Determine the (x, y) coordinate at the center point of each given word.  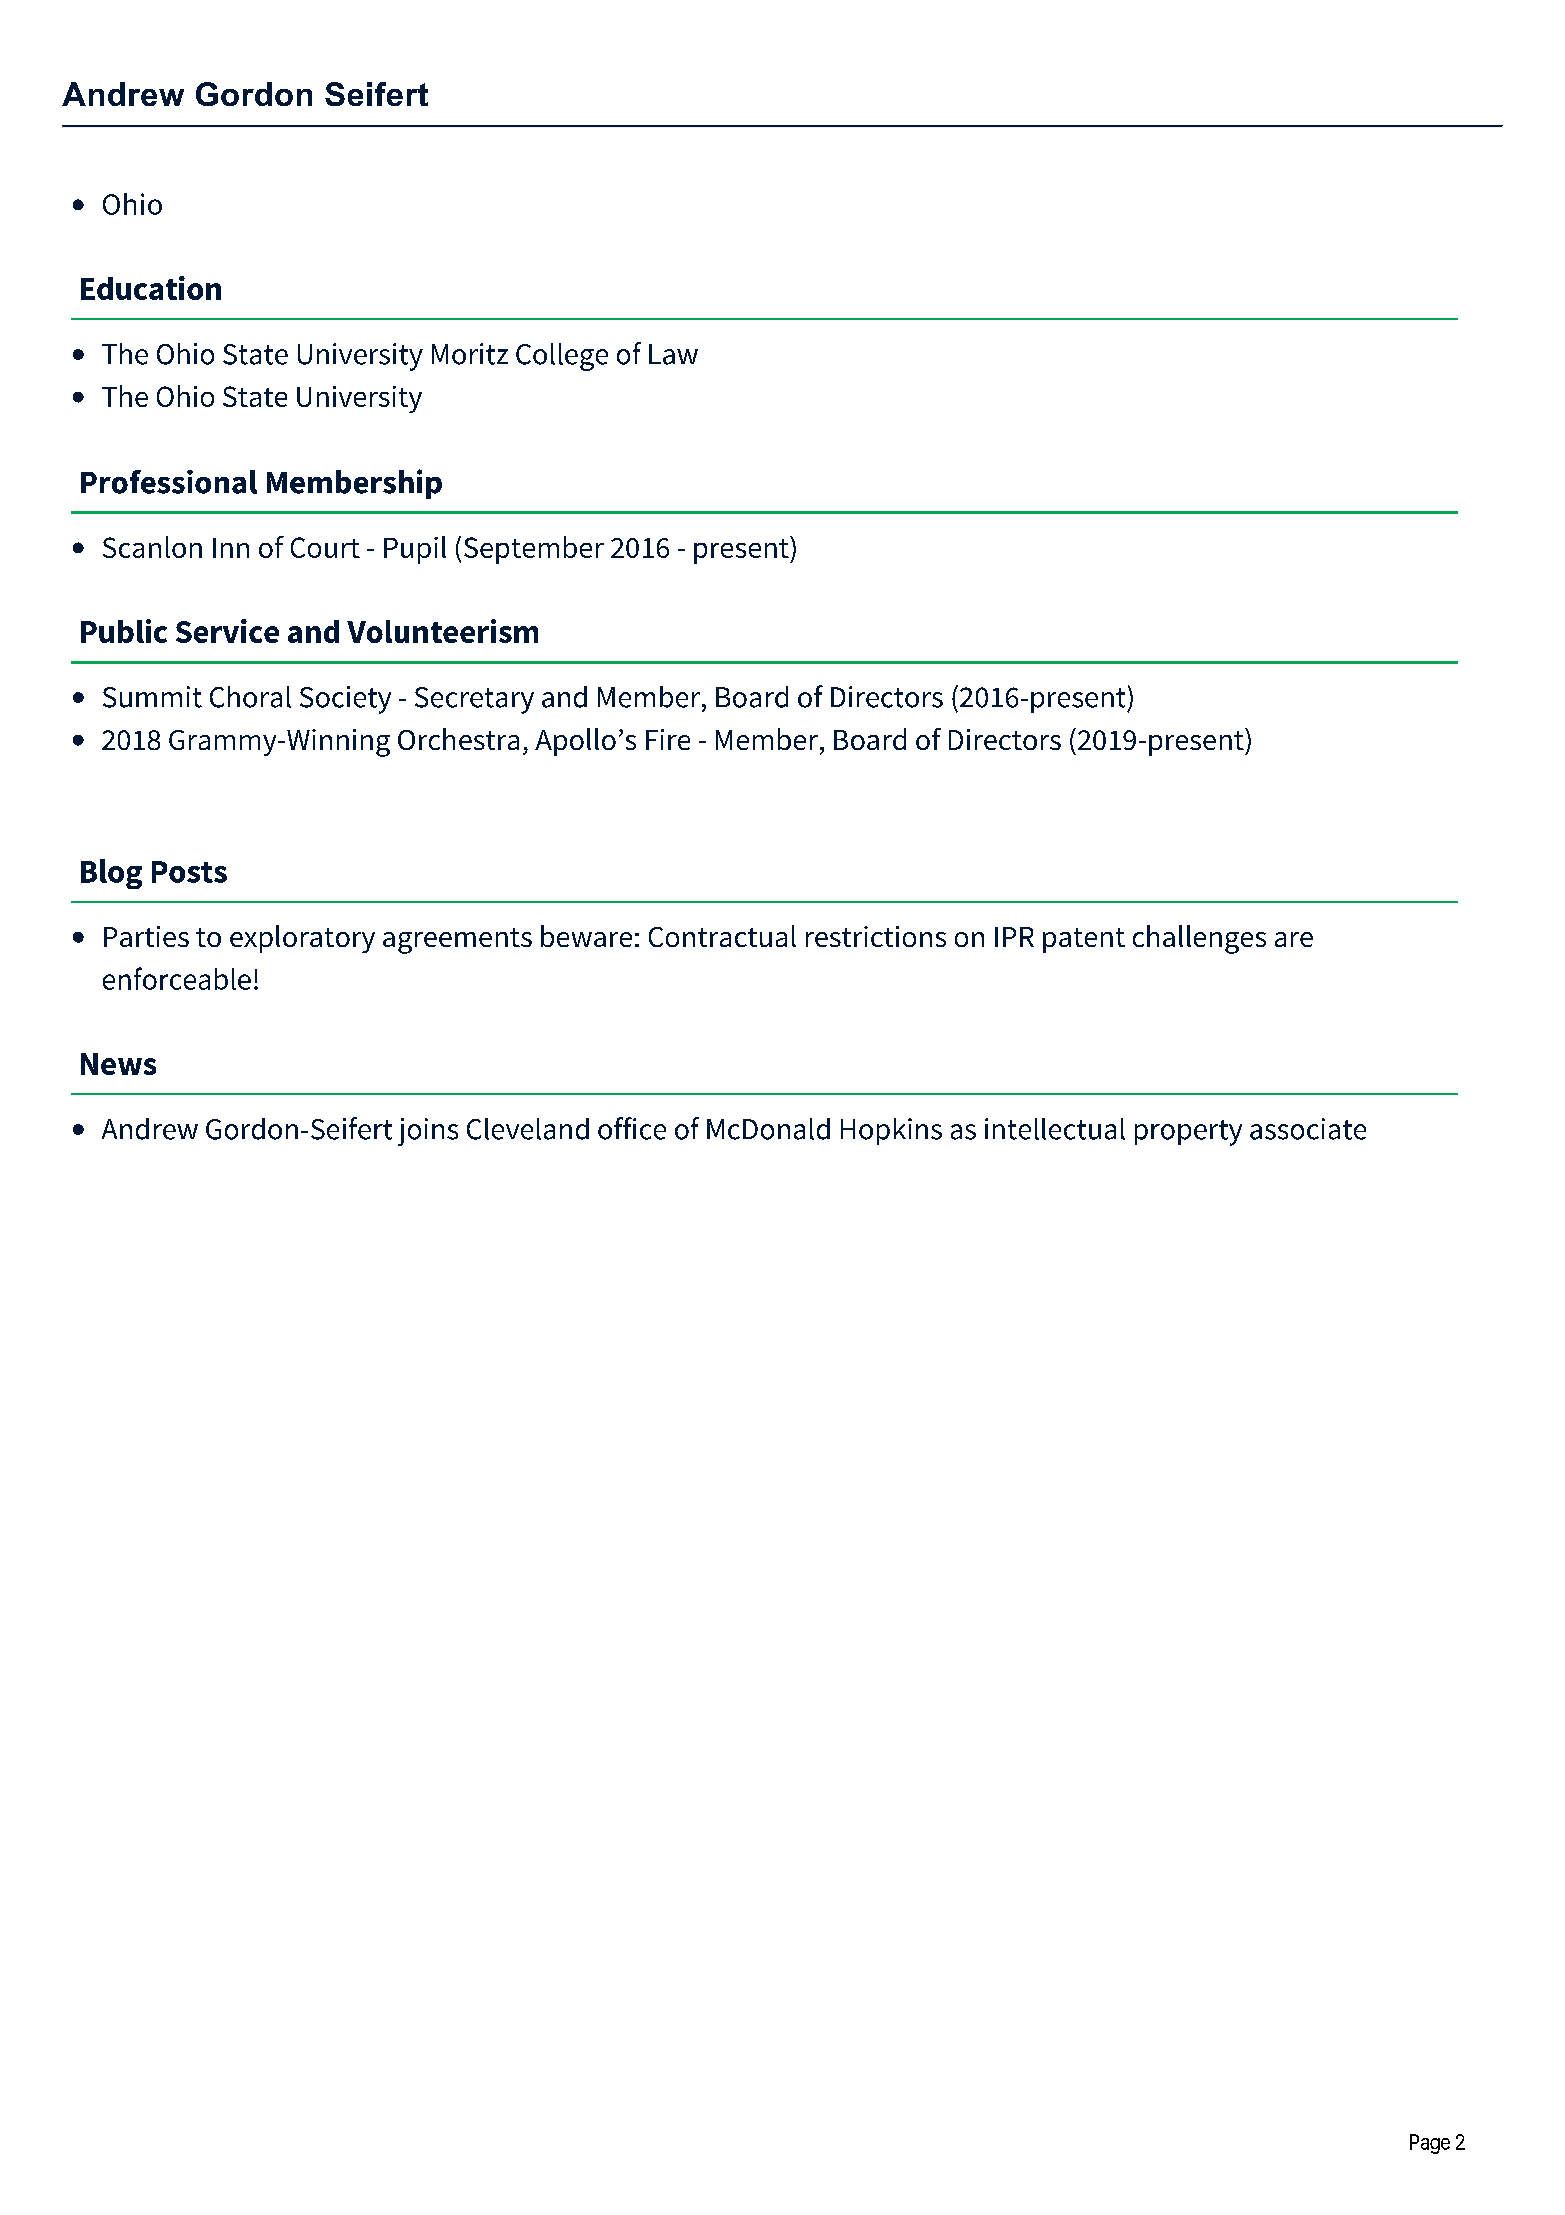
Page (1430, 2144)
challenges (1199, 939)
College (562, 357)
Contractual (722, 936)
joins (428, 1132)
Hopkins (891, 1131)
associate (1308, 1129)
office (632, 1128)
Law (673, 354)
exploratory (302, 939)
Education (151, 288)
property (1188, 1133)
